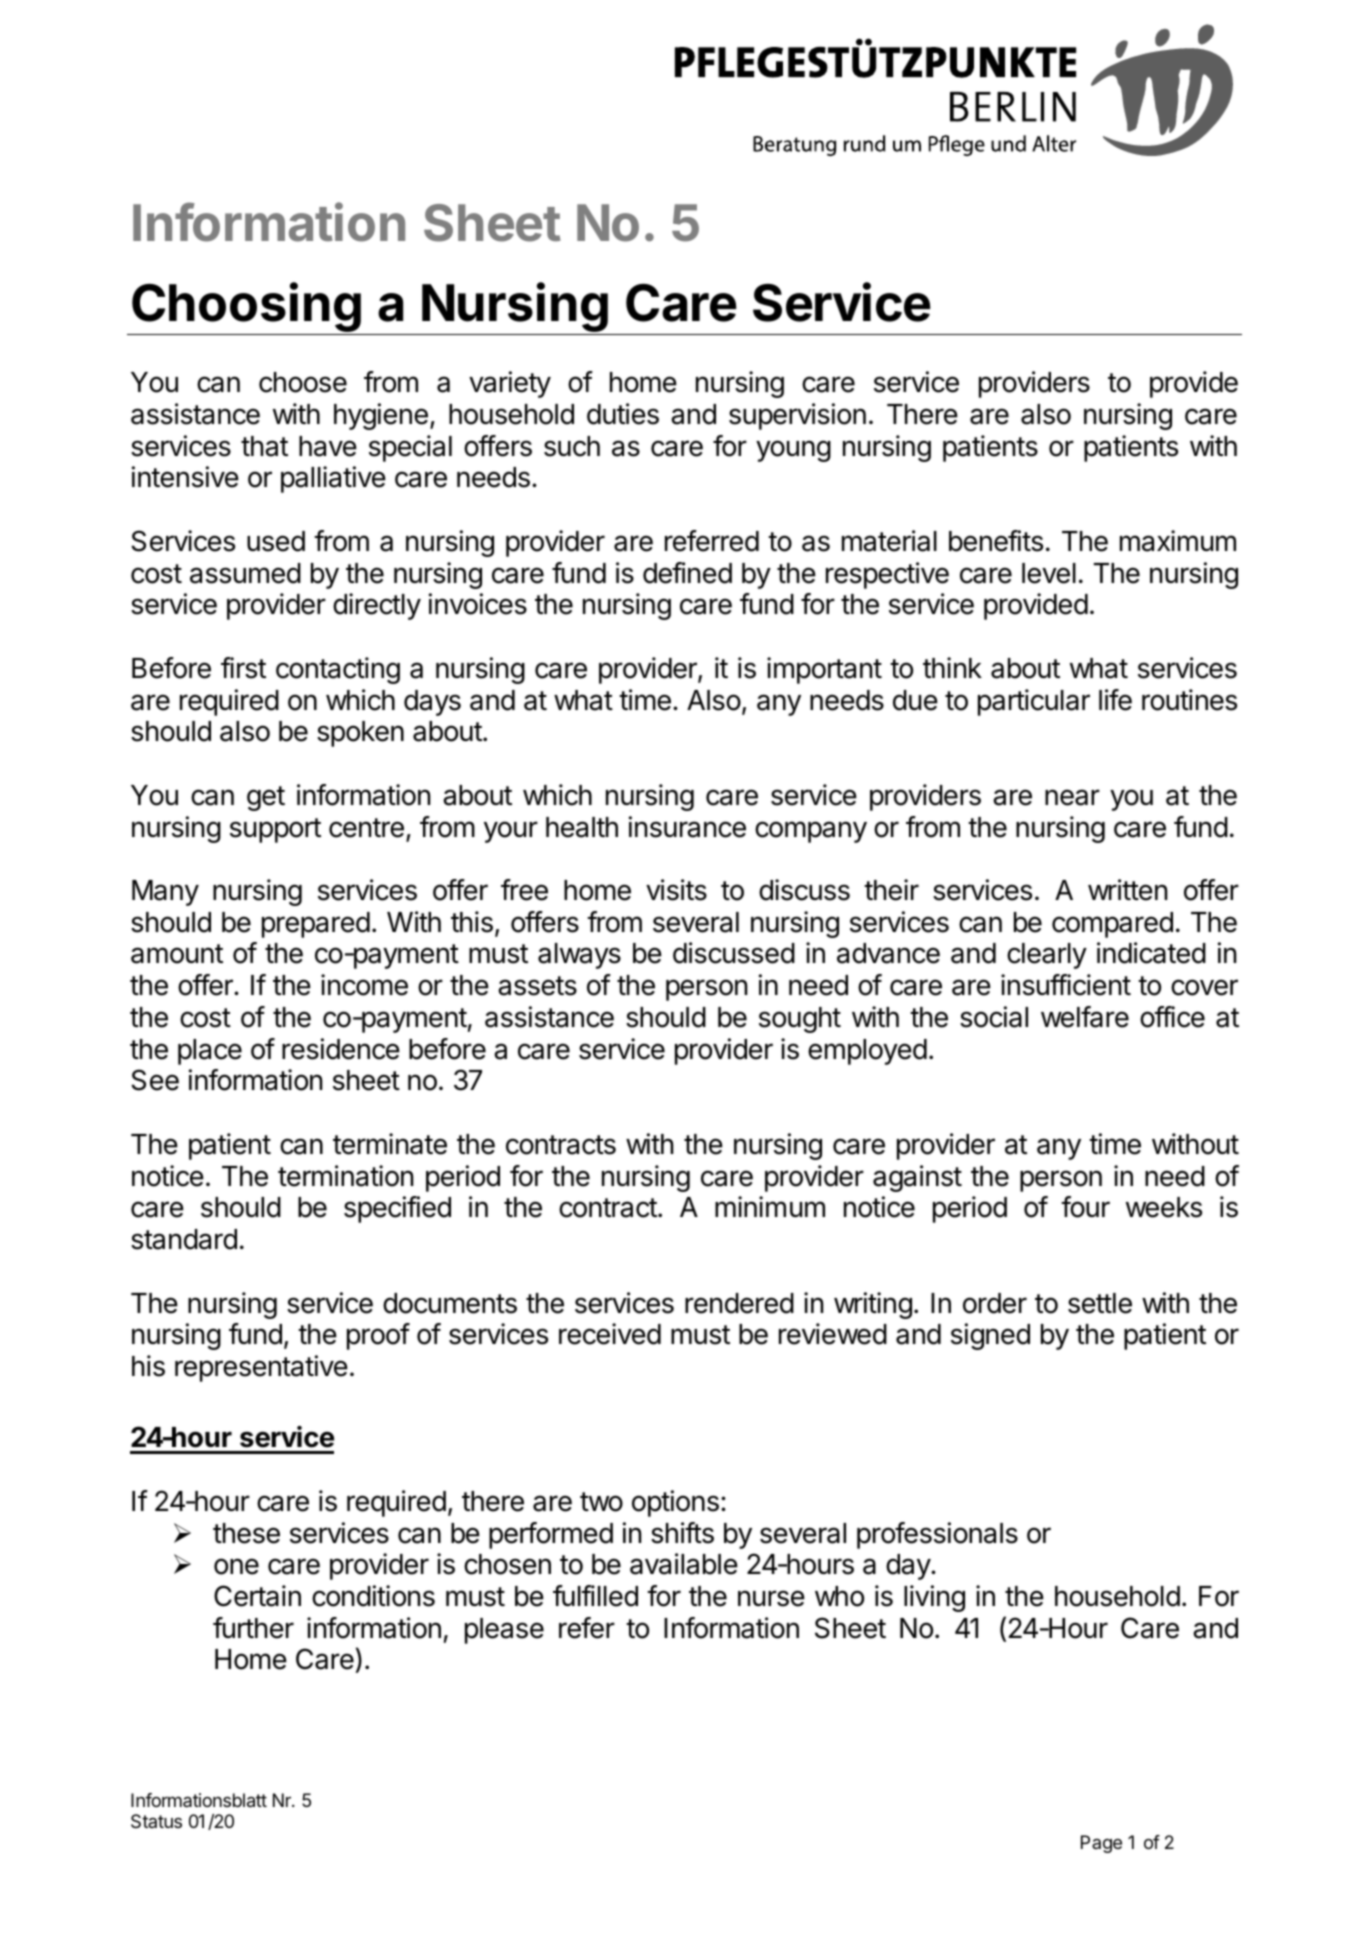 Image resolution: width=1369 pixels, height=1936 pixels. What do you see at coordinates (623, 414) in the page?
I see `duties` at bounding box center [623, 414].
